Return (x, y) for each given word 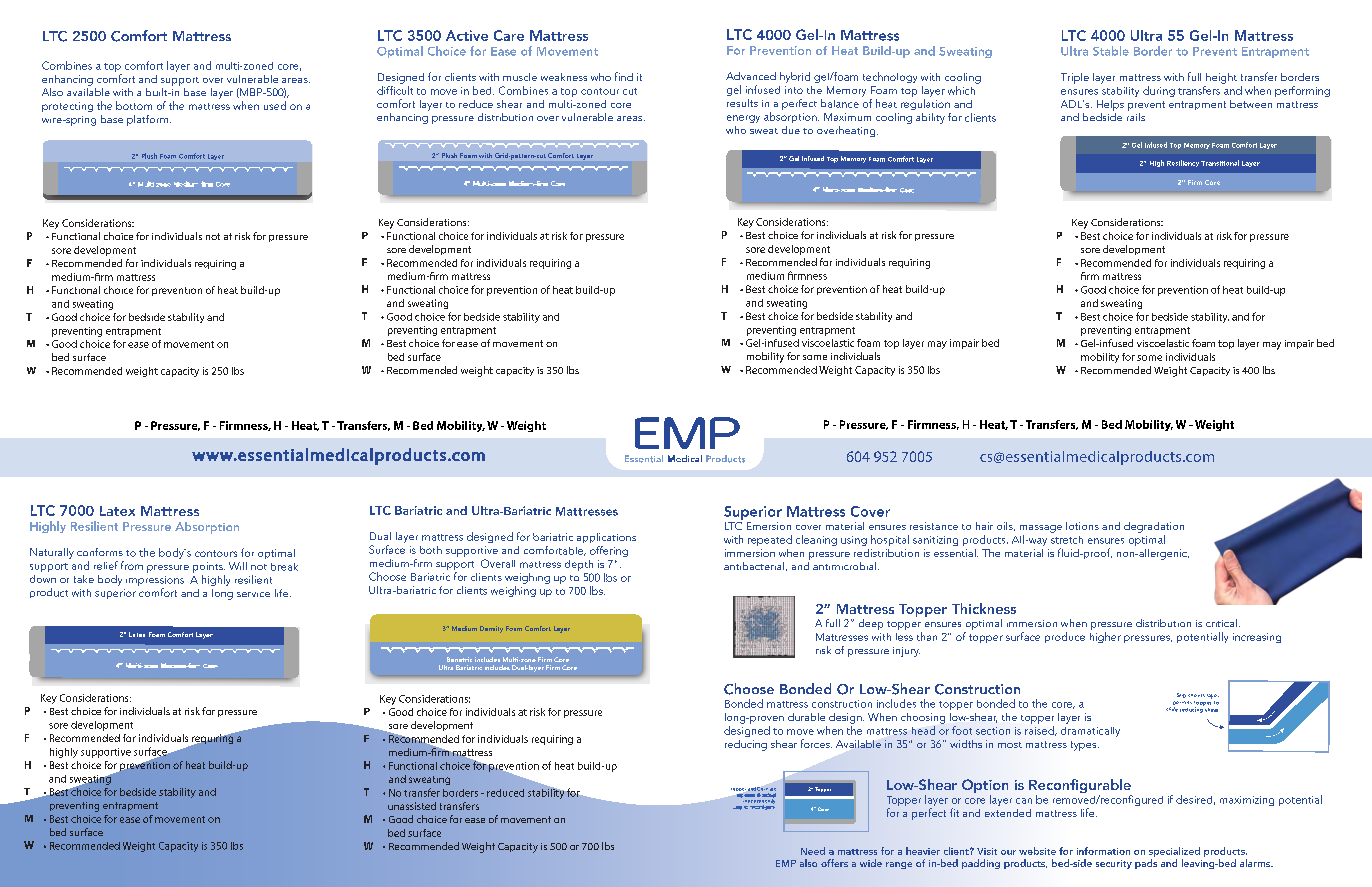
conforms (100, 552)
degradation (1154, 527)
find (624, 76)
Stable (1111, 51)
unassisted (412, 806)
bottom (134, 105)
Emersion (769, 526)
